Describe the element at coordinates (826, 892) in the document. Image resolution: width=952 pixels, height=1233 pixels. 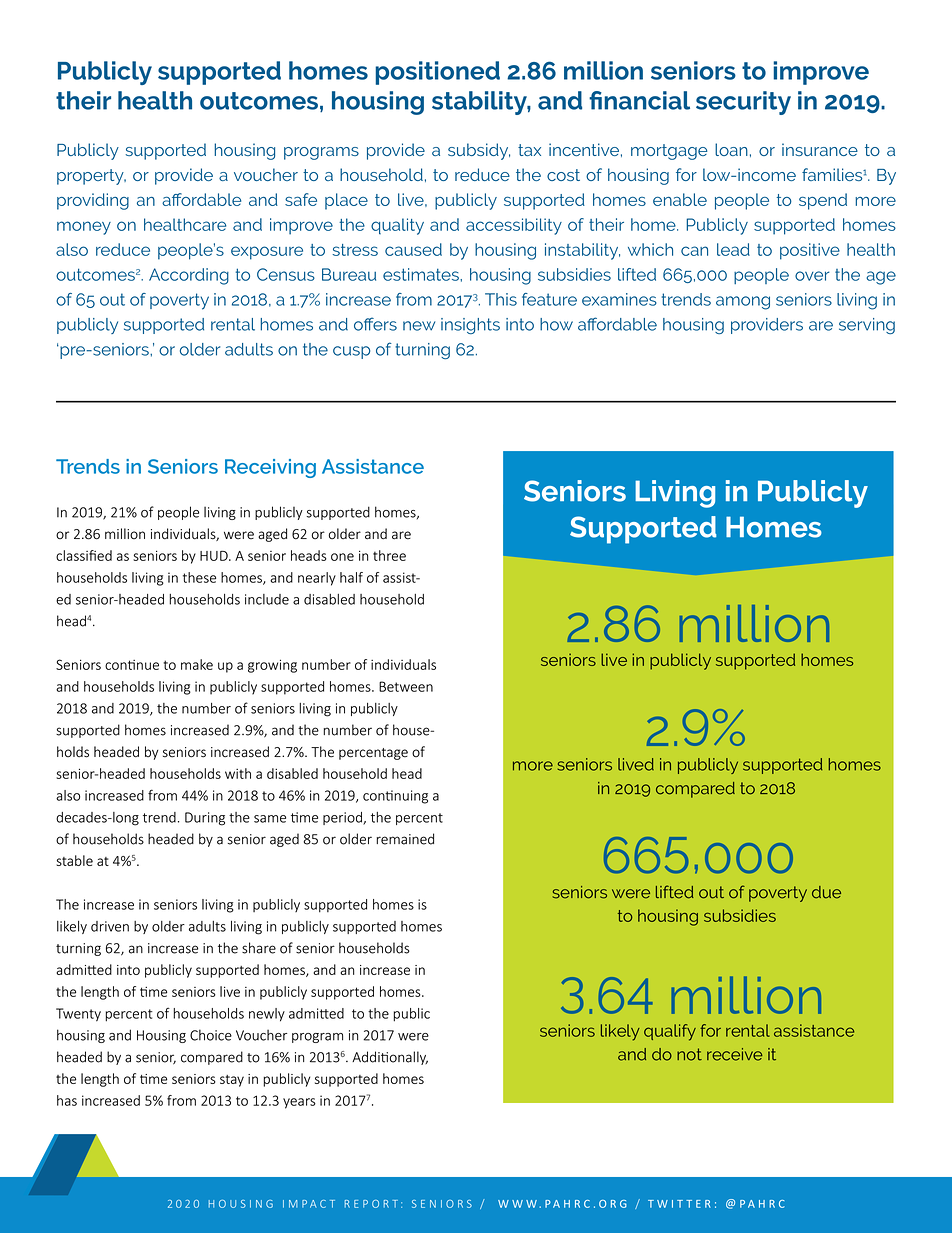
I see `due` at that location.
